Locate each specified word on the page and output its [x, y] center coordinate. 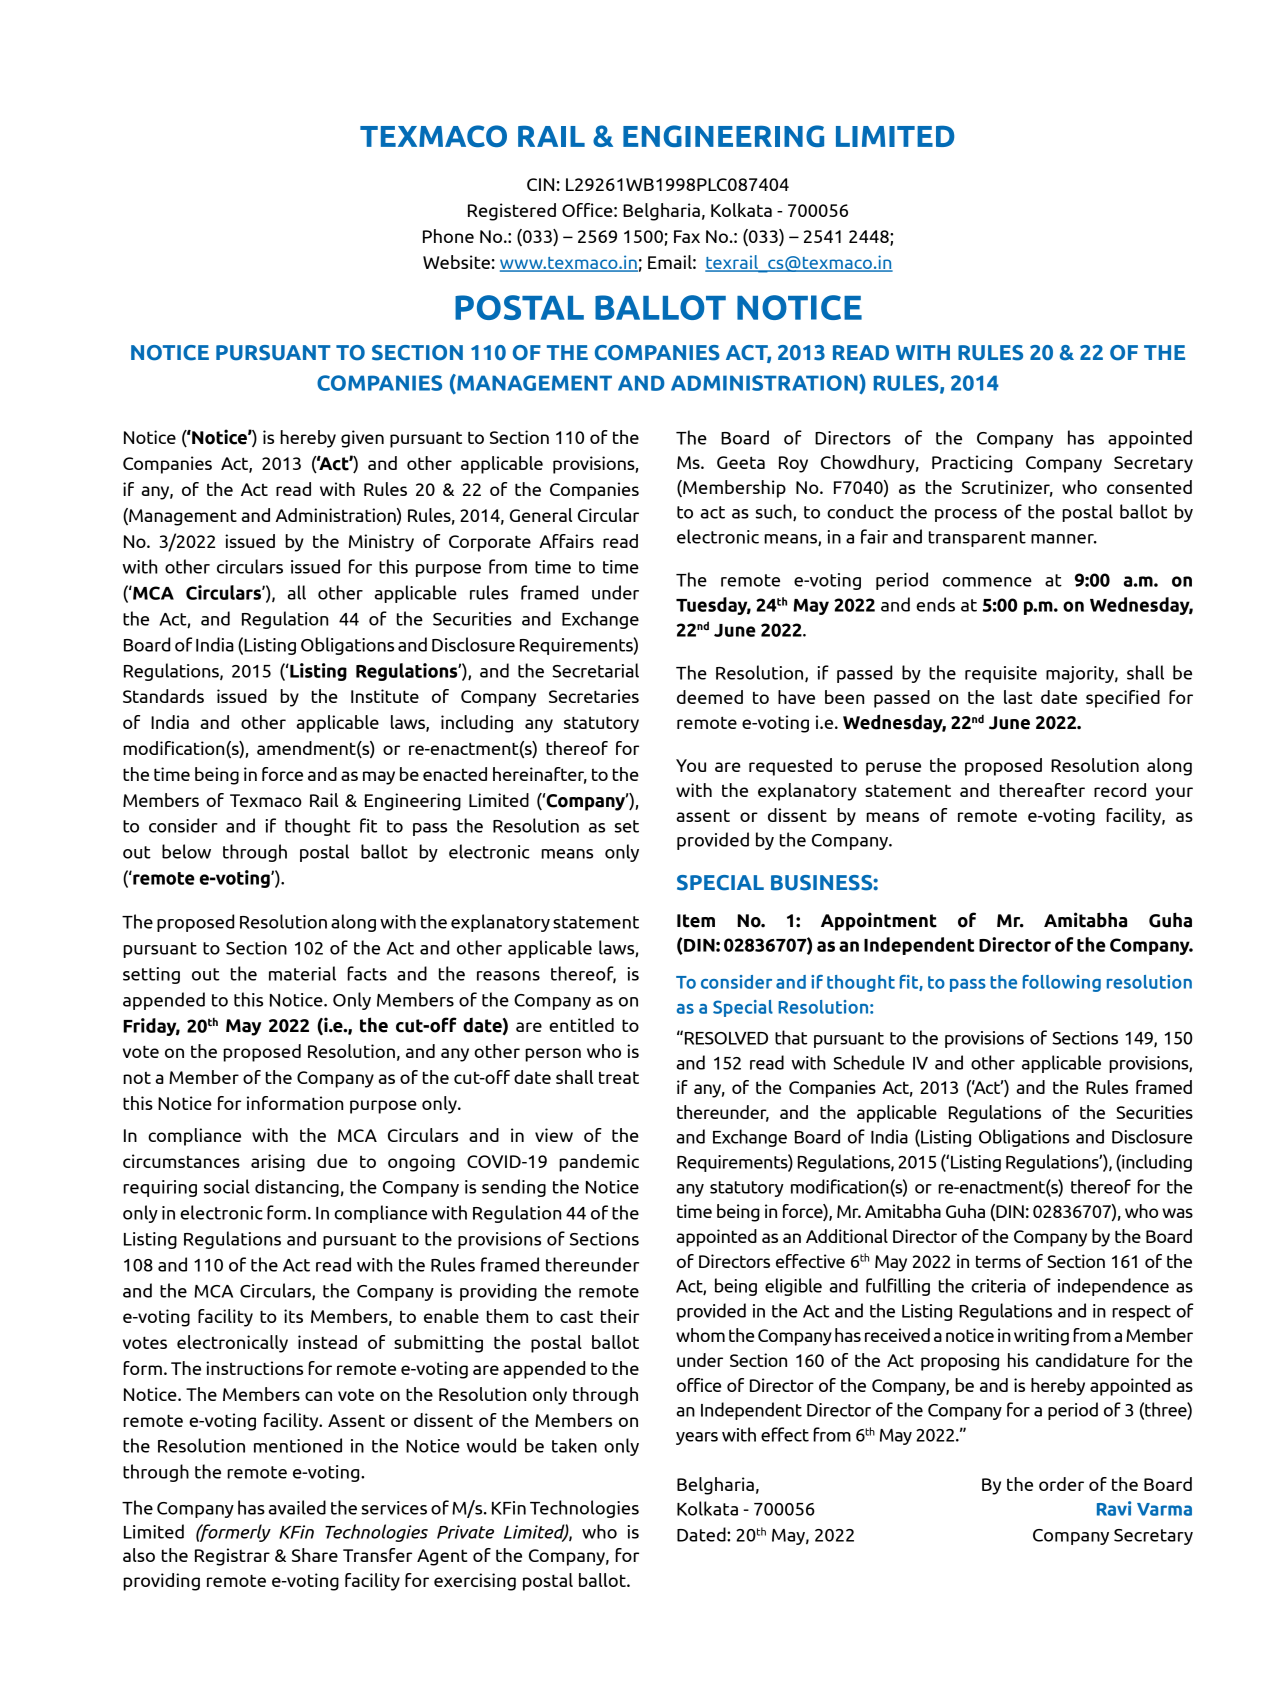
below [186, 851]
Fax [687, 236]
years [697, 1438]
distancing [297, 1188]
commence [987, 582]
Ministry [381, 543]
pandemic [599, 1163]
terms [998, 1261]
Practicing [972, 464]
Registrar [232, 1557]
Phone [448, 236]
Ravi [1114, 1508]
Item [696, 921]
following [1062, 983]
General [541, 515]
